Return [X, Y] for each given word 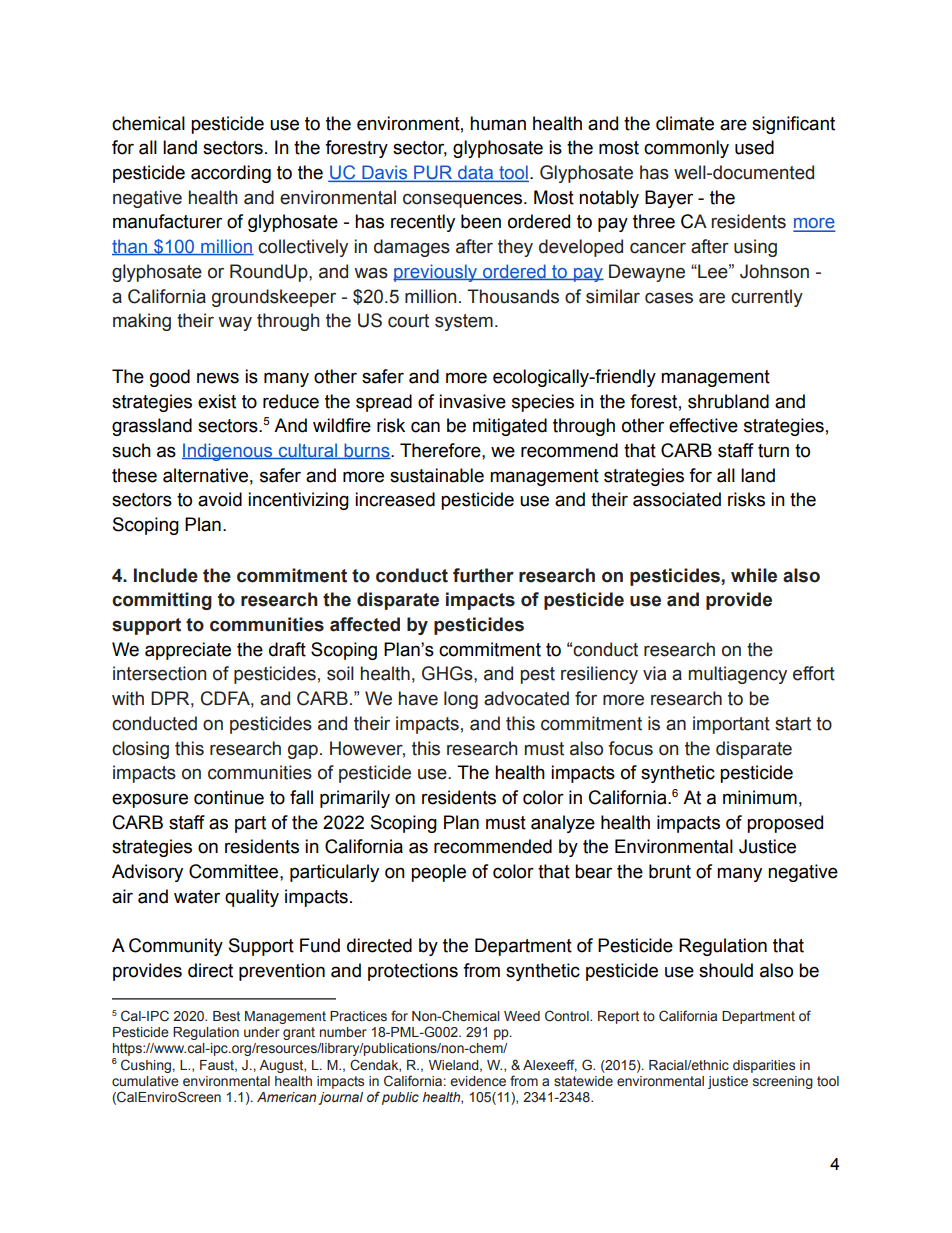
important [731, 725]
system [464, 322]
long [461, 700]
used [754, 147]
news [218, 378]
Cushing [146, 1066]
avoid [220, 499]
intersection [159, 673]
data [475, 173]
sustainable [437, 475]
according [231, 174]
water [197, 897]
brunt [670, 871]
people [438, 873]
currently [767, 298]
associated [677, 499]
